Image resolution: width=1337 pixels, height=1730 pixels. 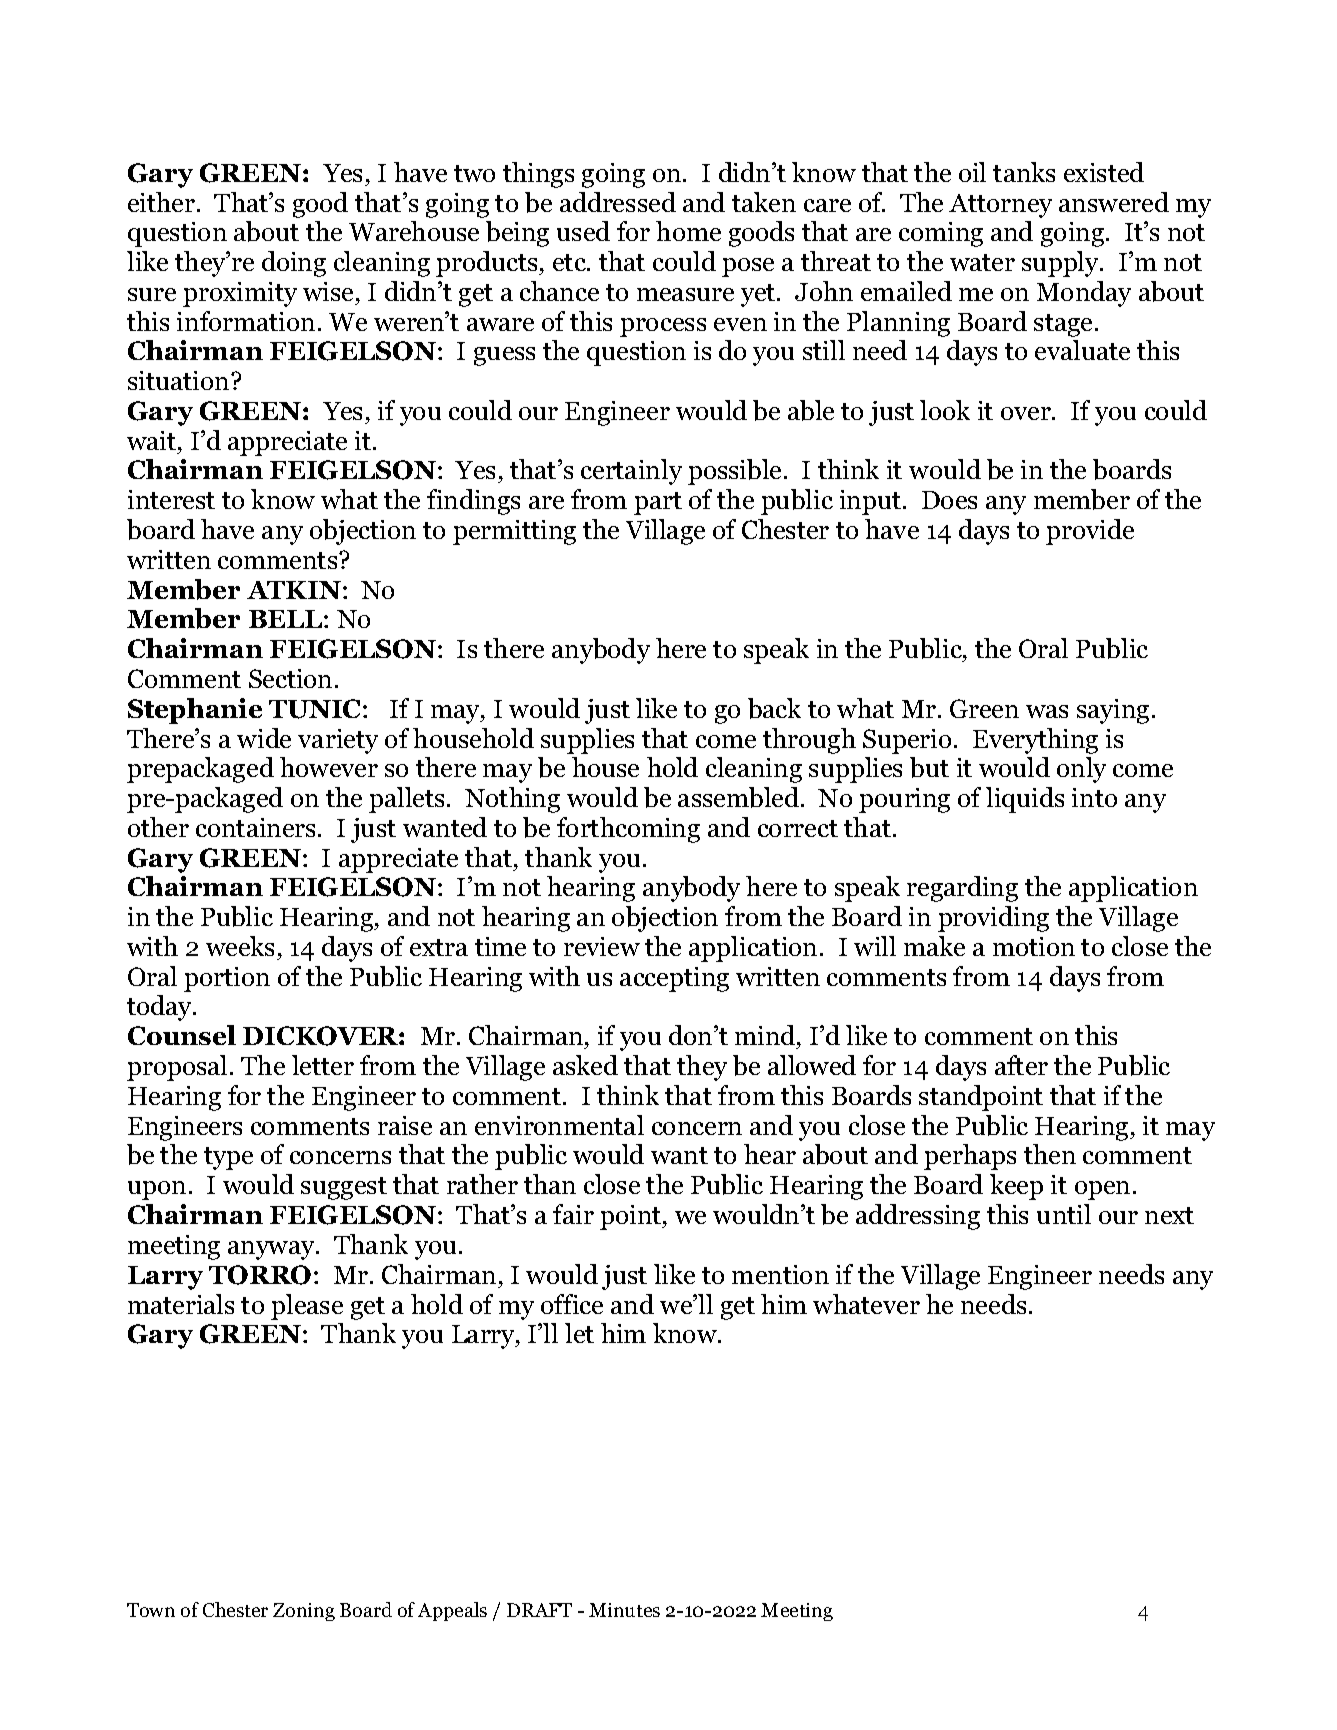 I want to click on Minutes, so click(x=624, y=1610).
